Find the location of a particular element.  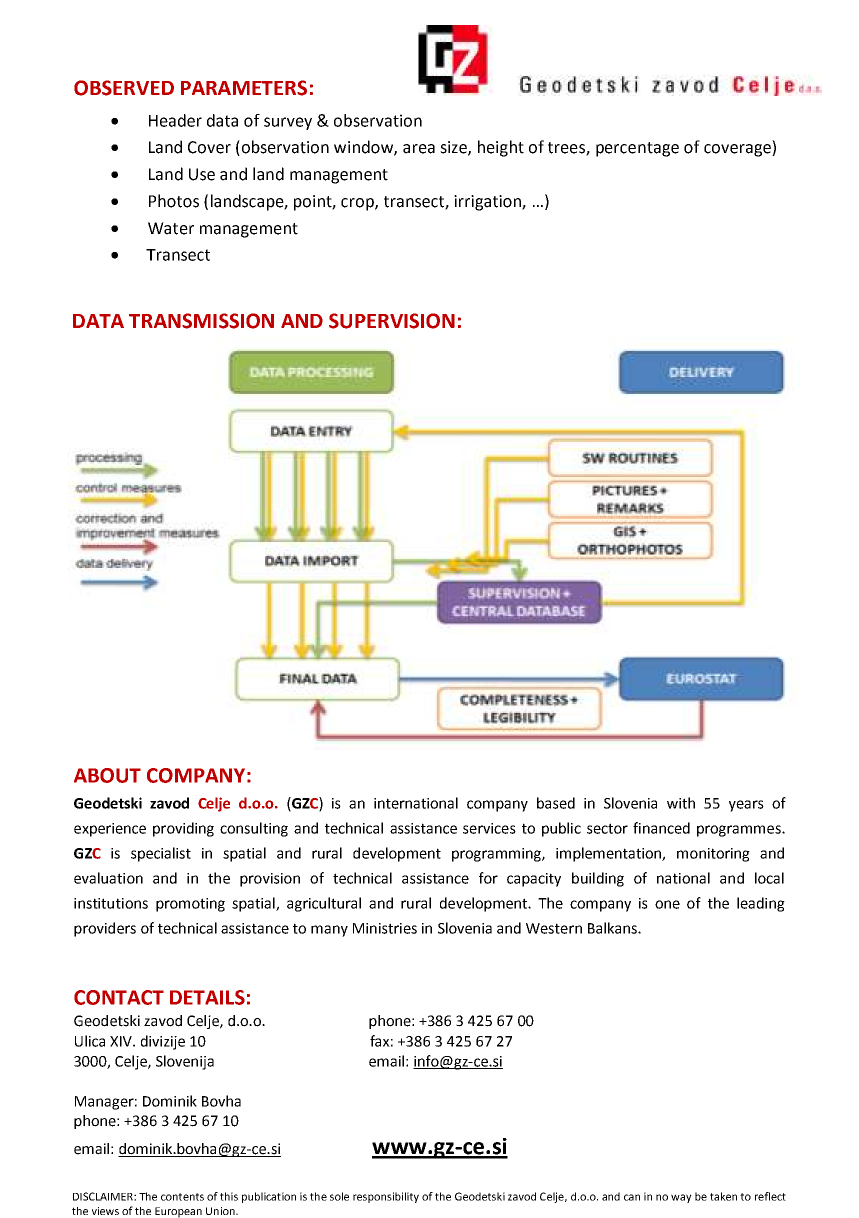

based is located at coordinates (556, 803).
